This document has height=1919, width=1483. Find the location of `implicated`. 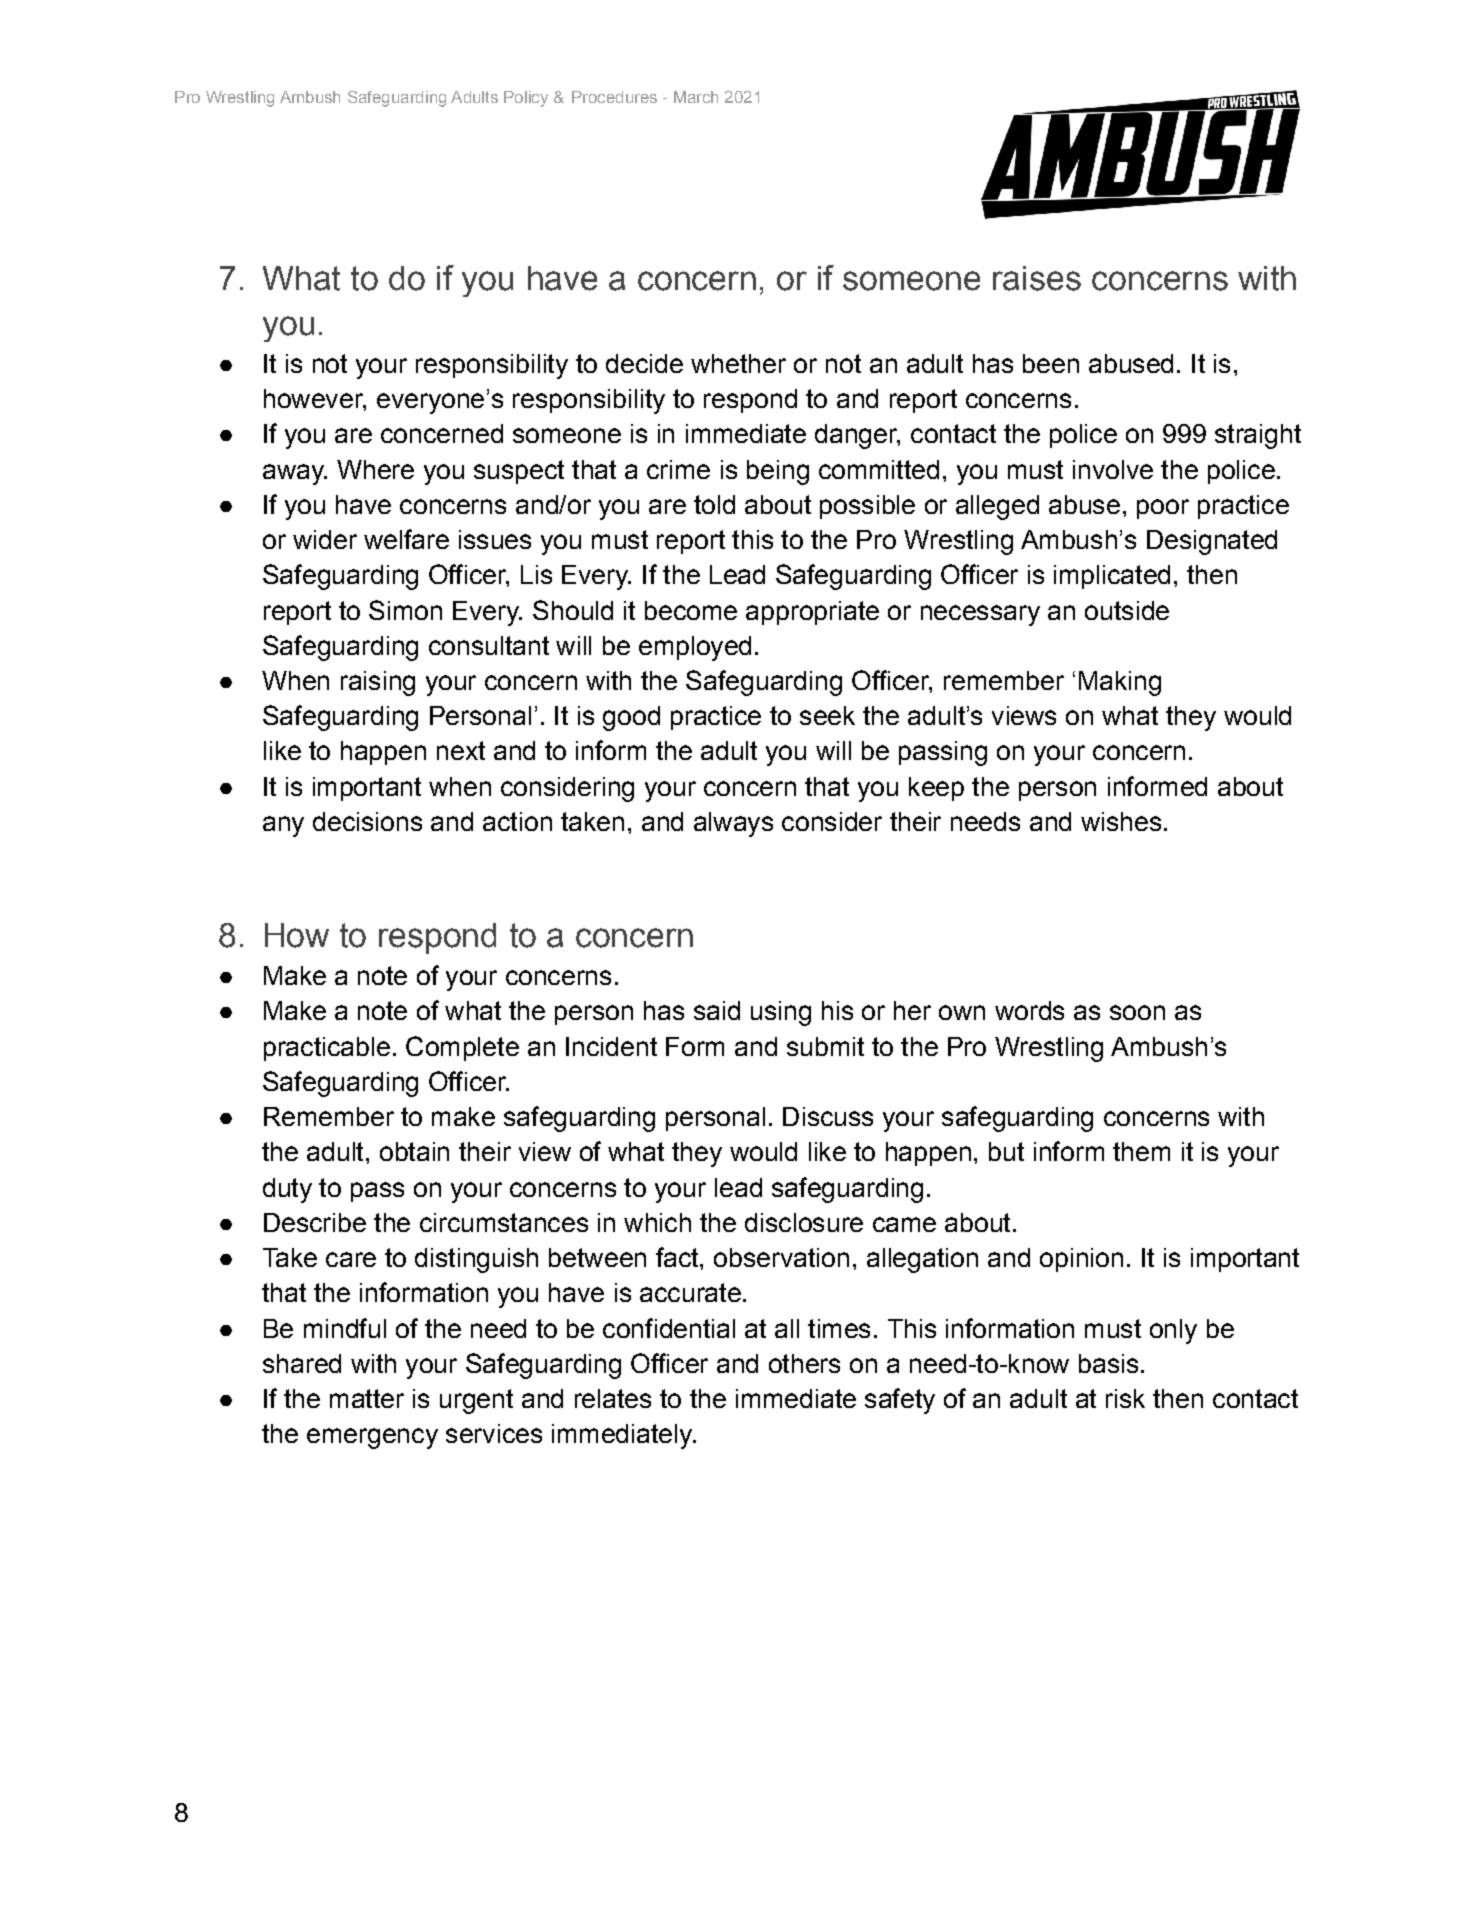

implicated is located at coordinates (1112, 577).
